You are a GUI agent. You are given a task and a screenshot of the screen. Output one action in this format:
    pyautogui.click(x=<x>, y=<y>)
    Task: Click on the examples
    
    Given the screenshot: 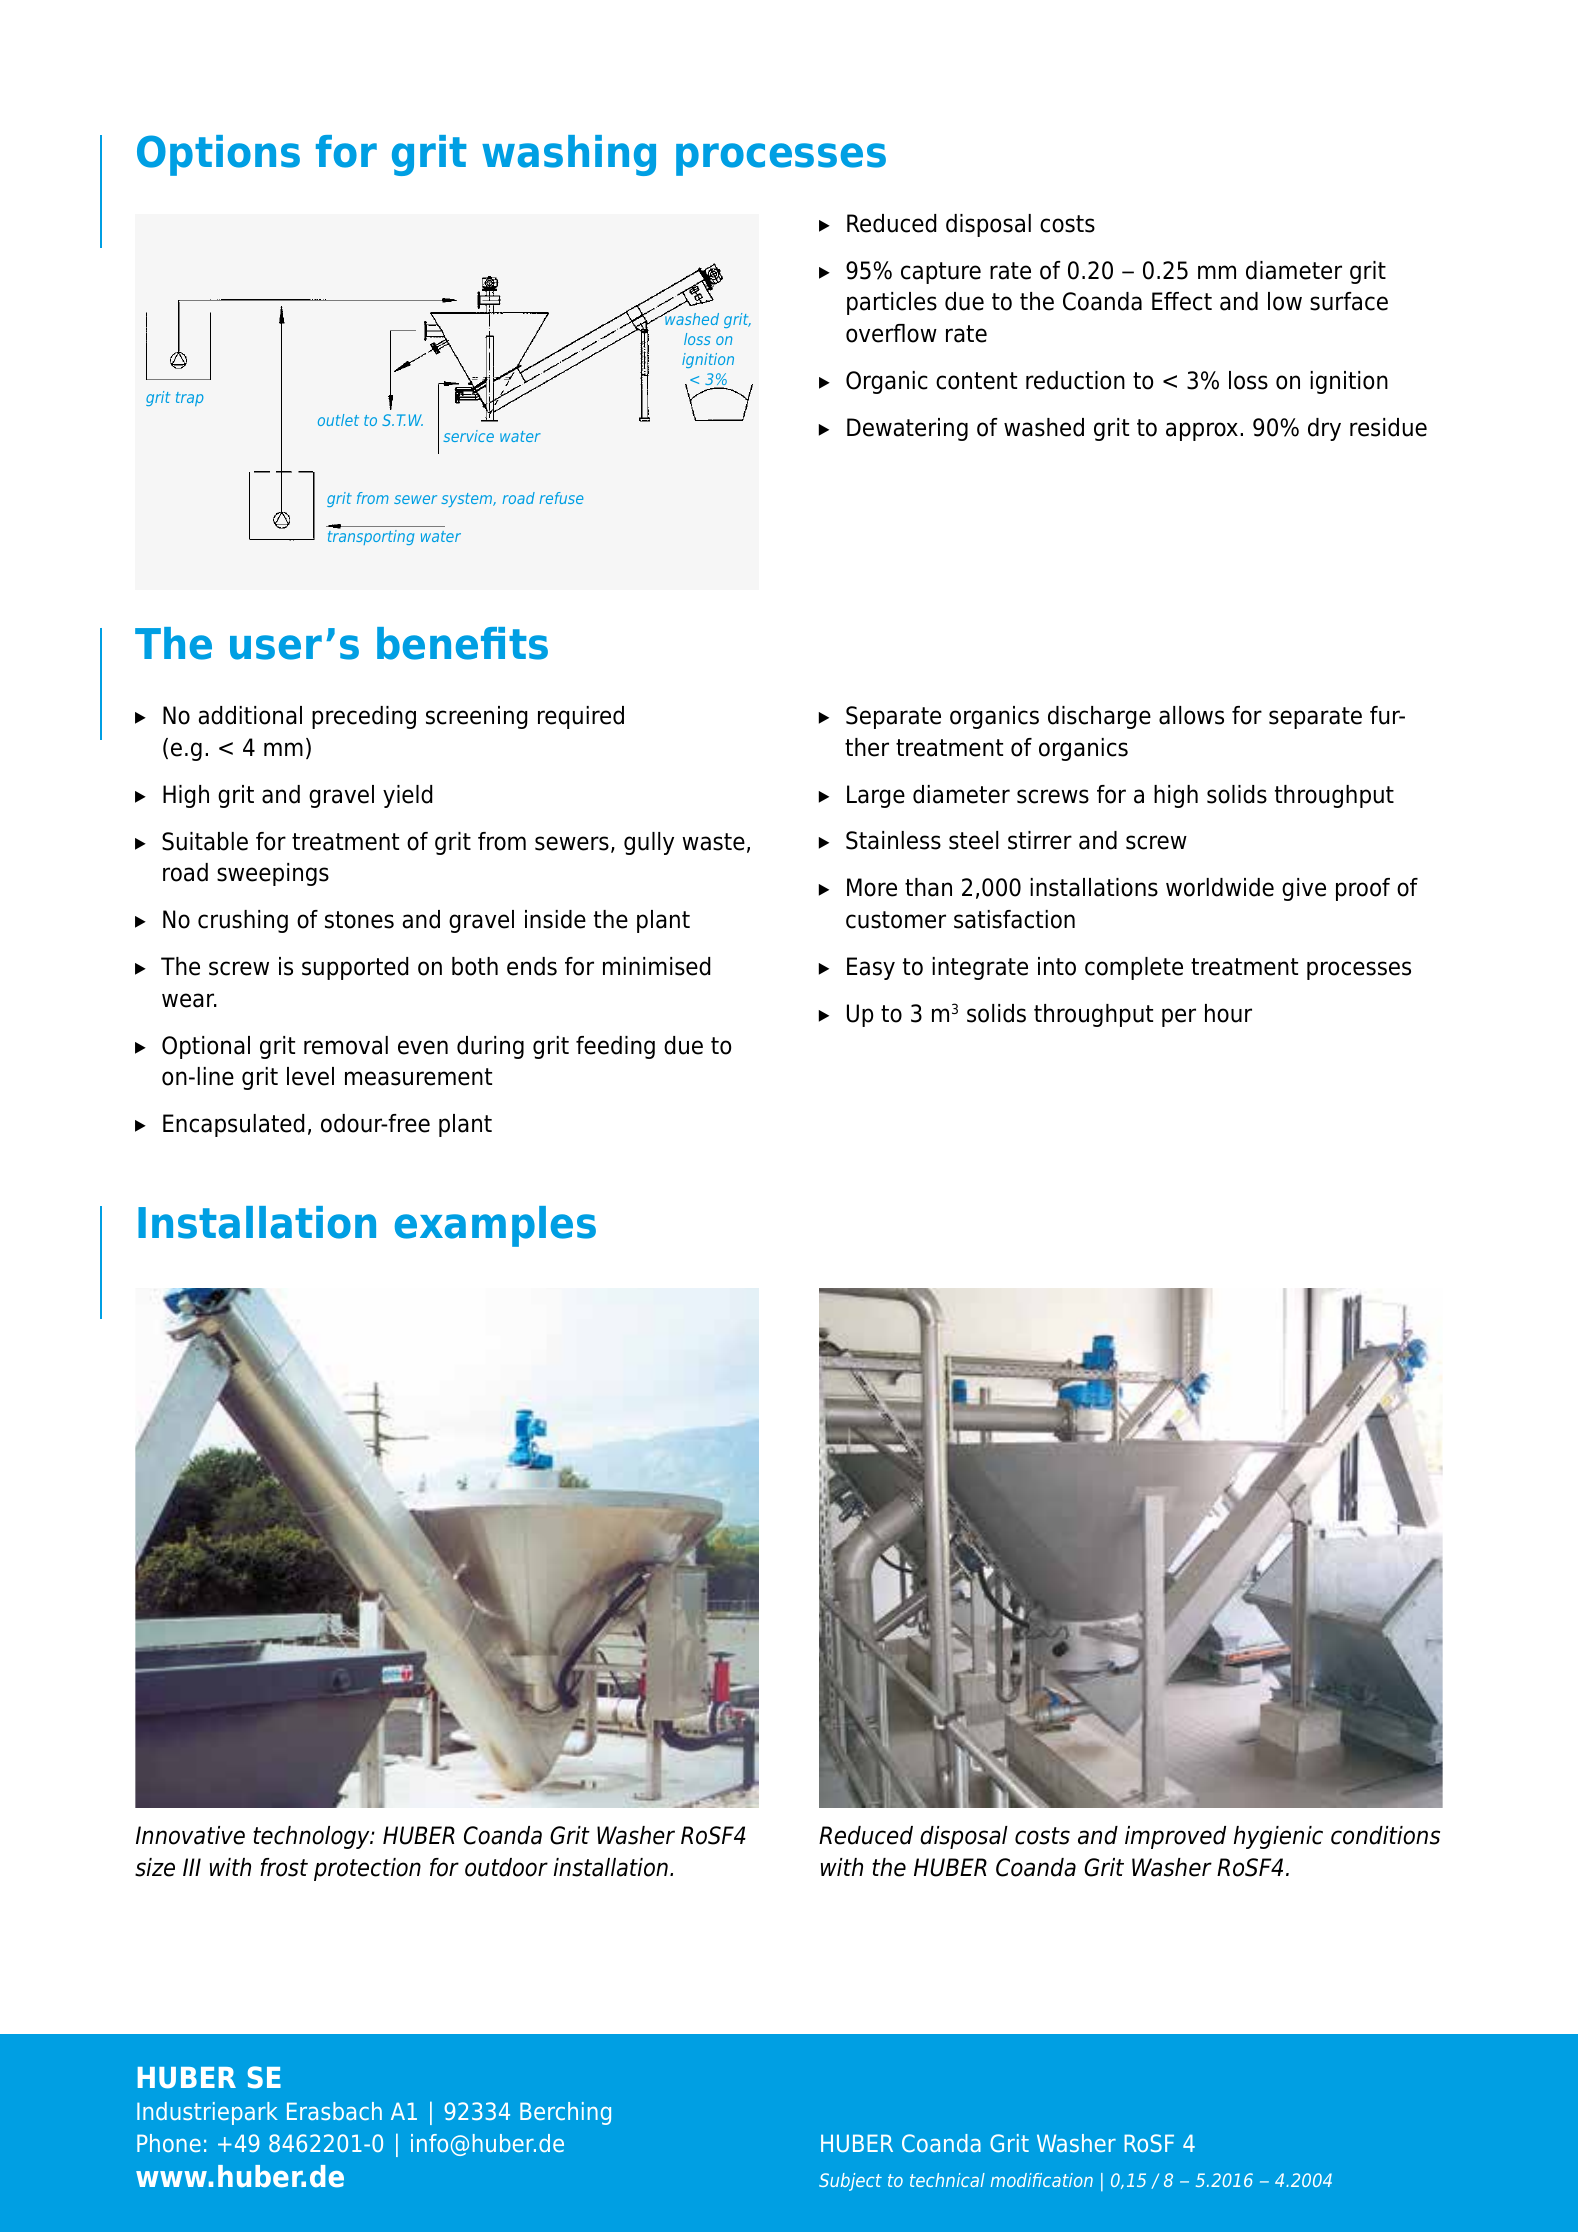 What is the action you would take?
    pyautogui.click(x=495, y=1226)
